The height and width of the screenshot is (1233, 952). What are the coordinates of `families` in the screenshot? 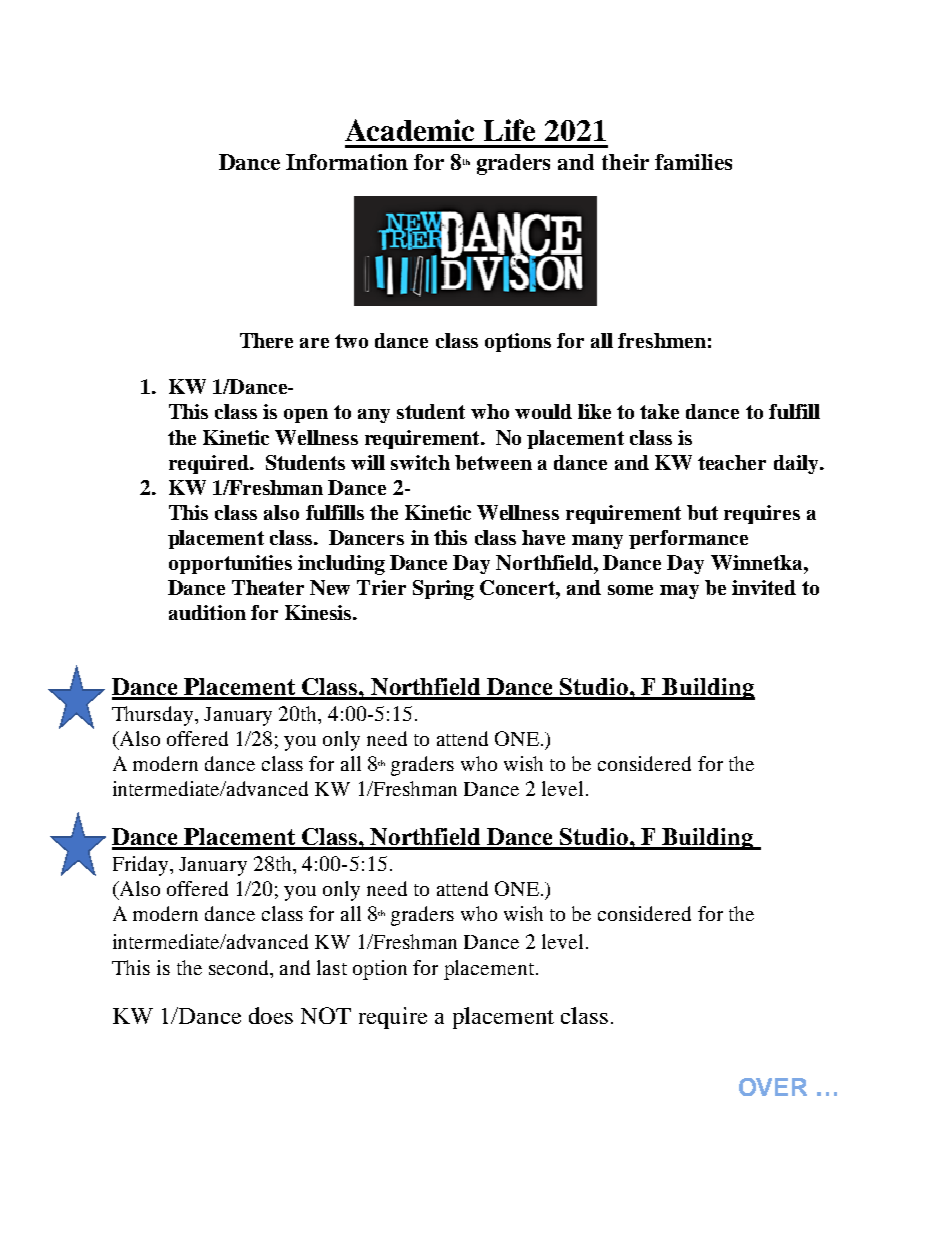 It's located at (693, 162).
